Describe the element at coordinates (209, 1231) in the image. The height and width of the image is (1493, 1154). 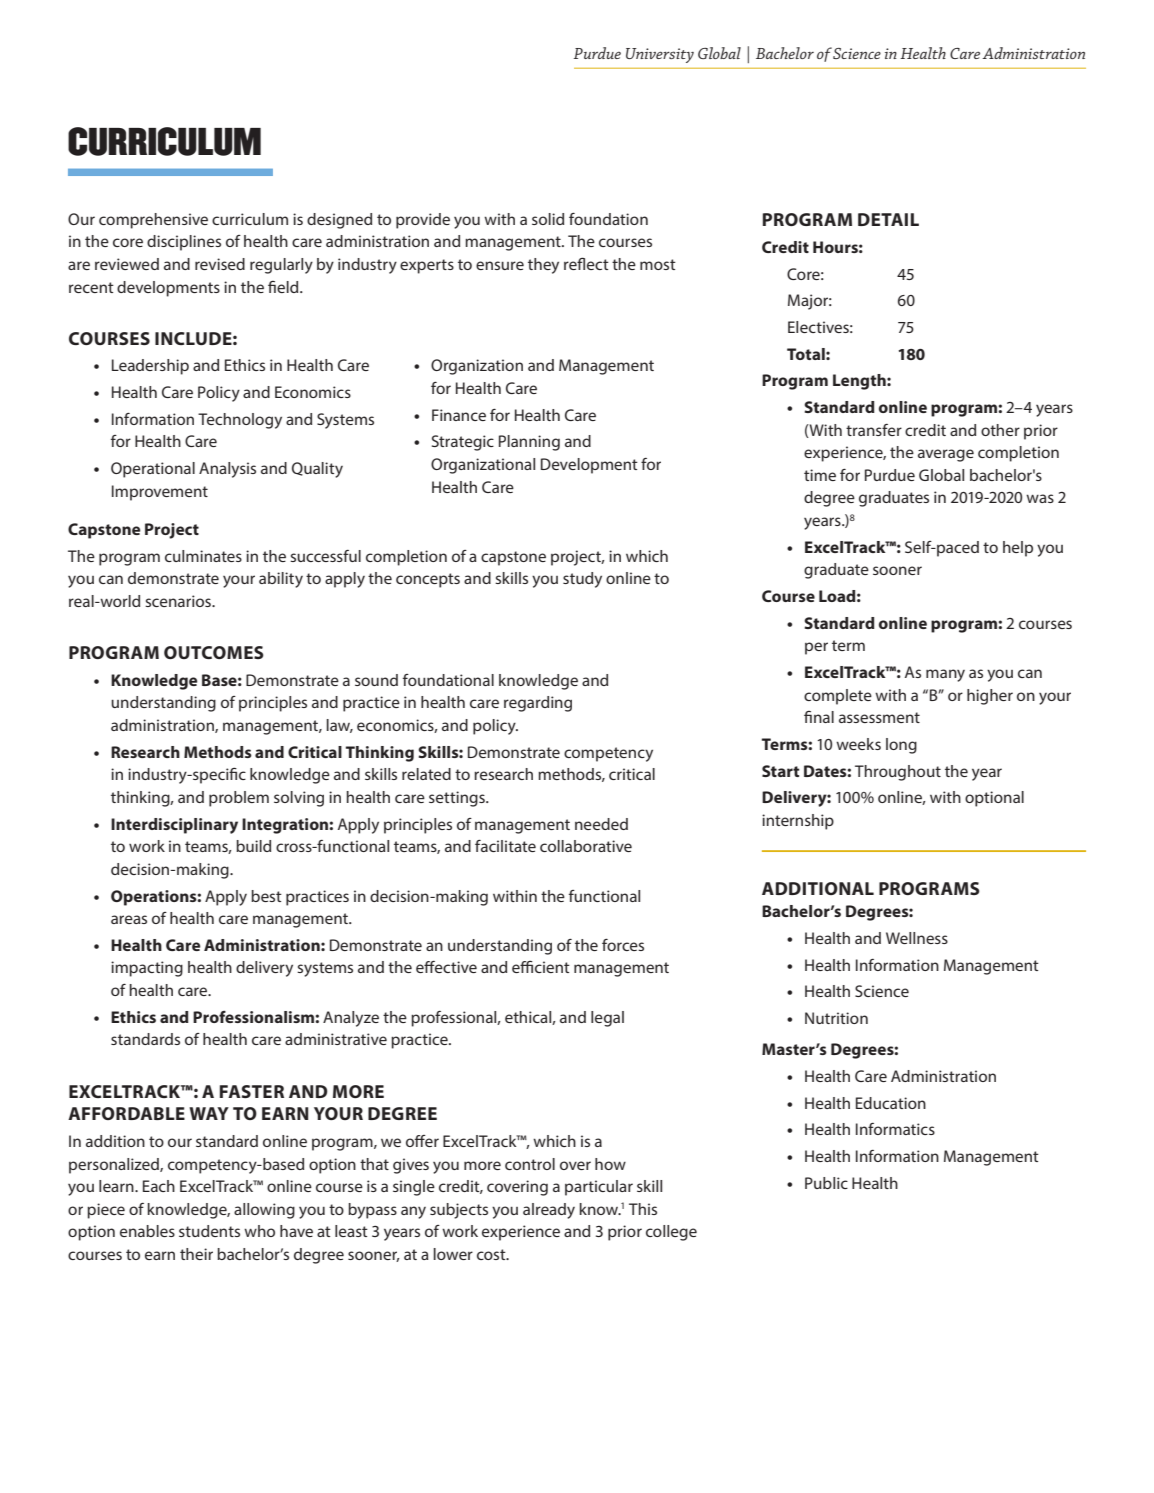
I see `students` at that location.
